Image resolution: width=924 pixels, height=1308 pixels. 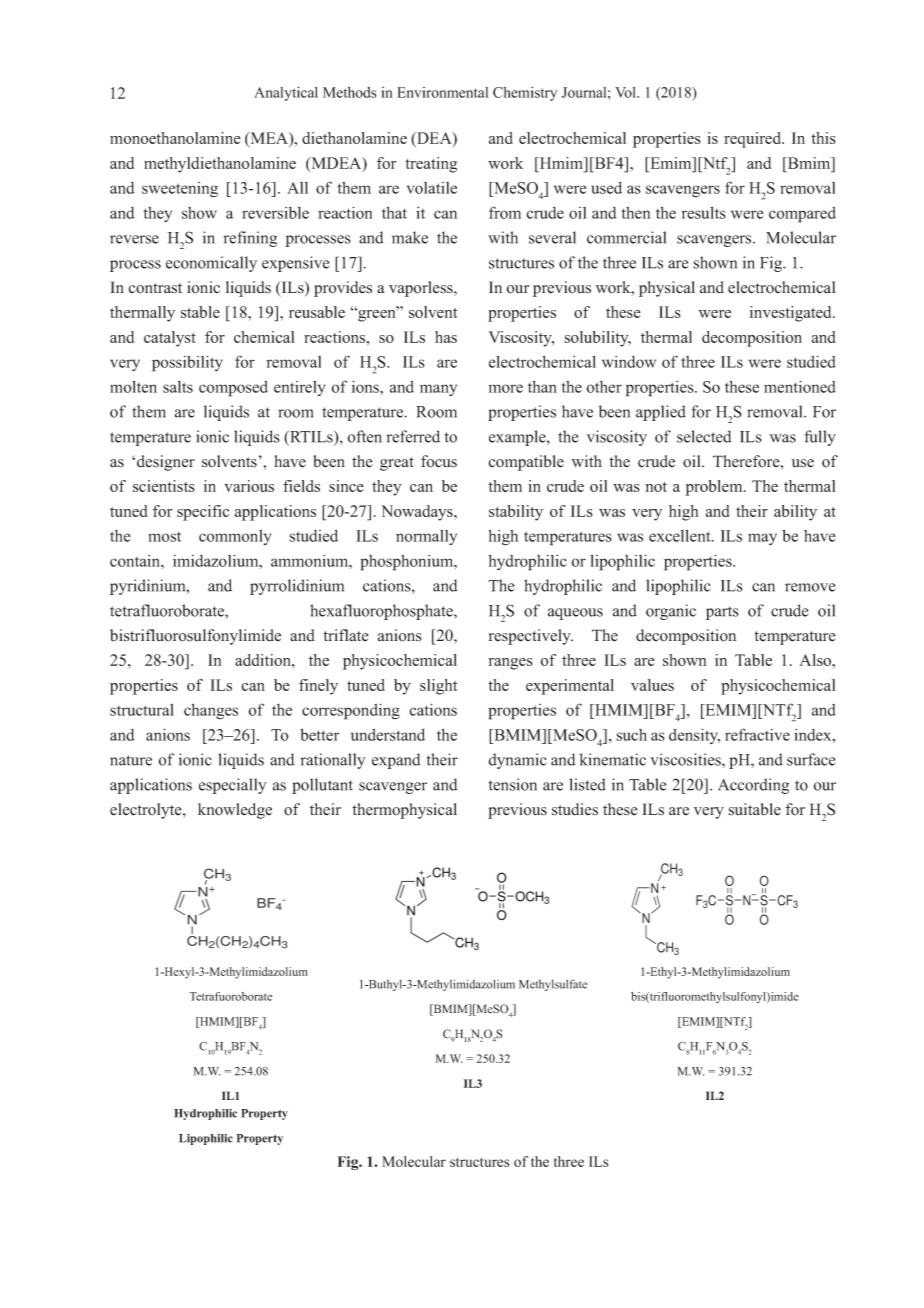 What do you see at coordinates (753, 786) in the image?
I see `According` at bounding box center [753, 786].
